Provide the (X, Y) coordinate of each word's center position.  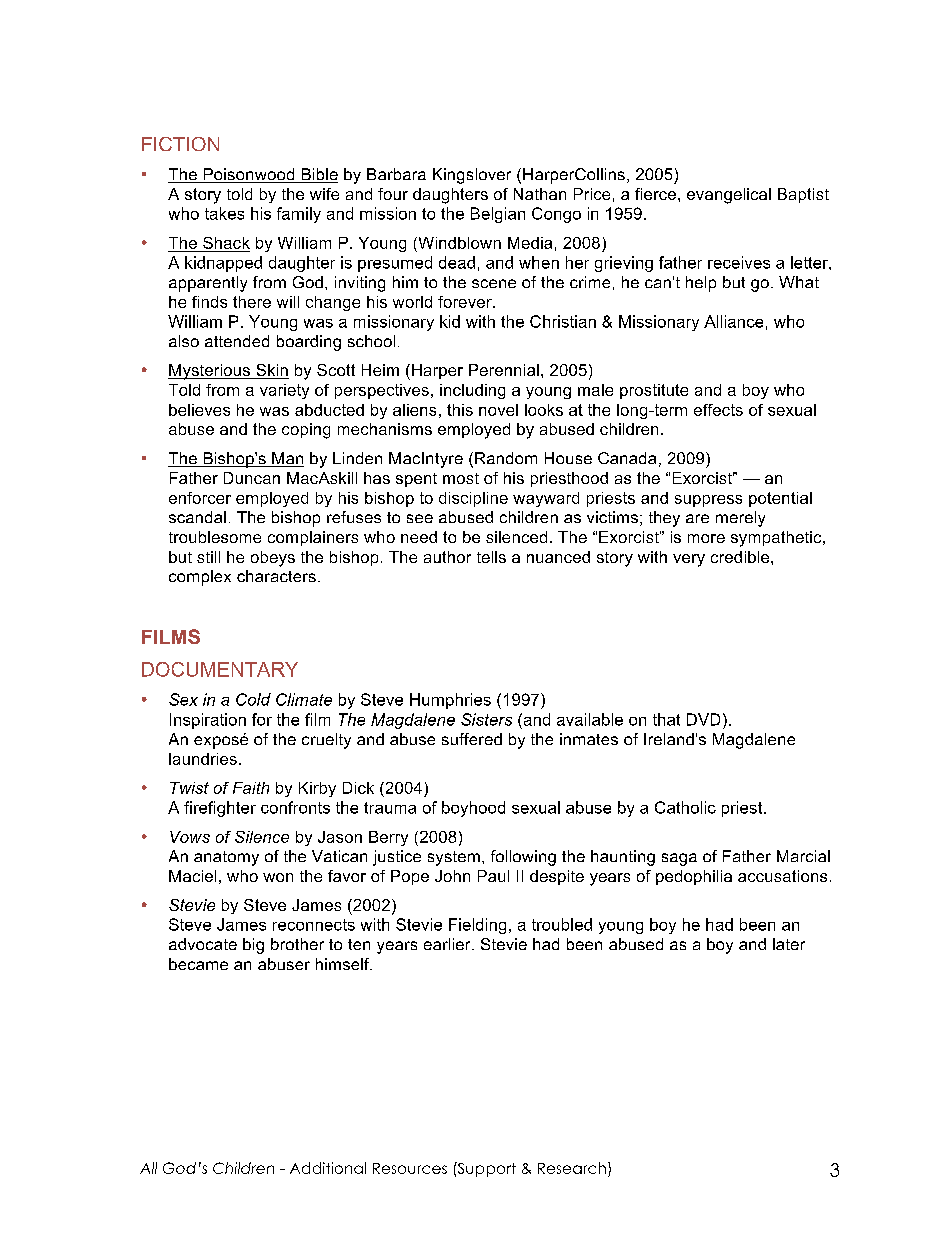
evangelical (729, 196)
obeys (273, 559)
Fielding (477, 926)
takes (224, 213)
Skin (271, 371)
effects (718, 410)
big (253, 946)
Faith (251, 788)
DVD (703, 719)
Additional (328, 1168)
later (789, 944)
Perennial (504, 370)
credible (741, 557)
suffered (472, 739)
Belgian (498, 215)
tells (491, 557)
